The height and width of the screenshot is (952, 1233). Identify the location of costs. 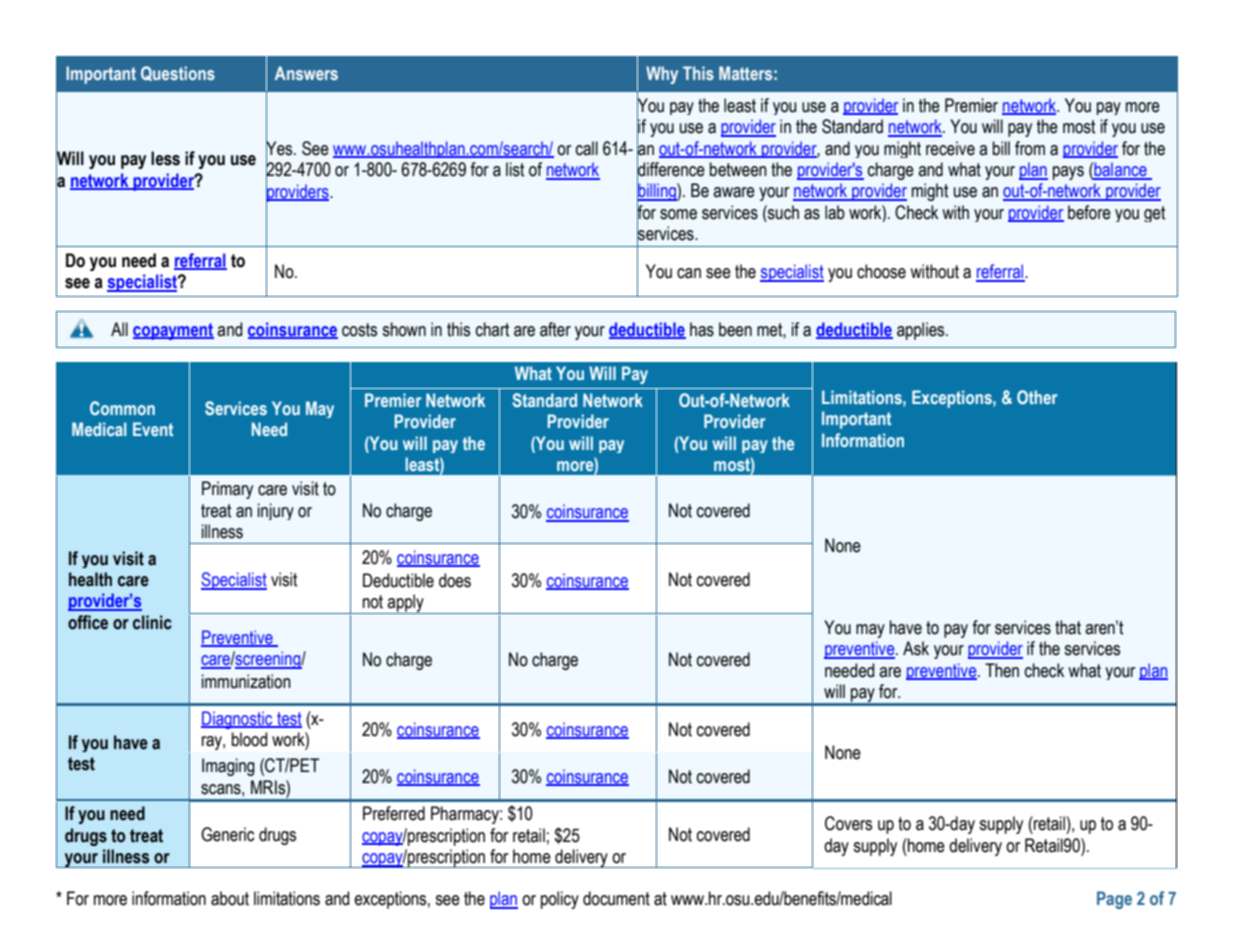
(359, 330).
